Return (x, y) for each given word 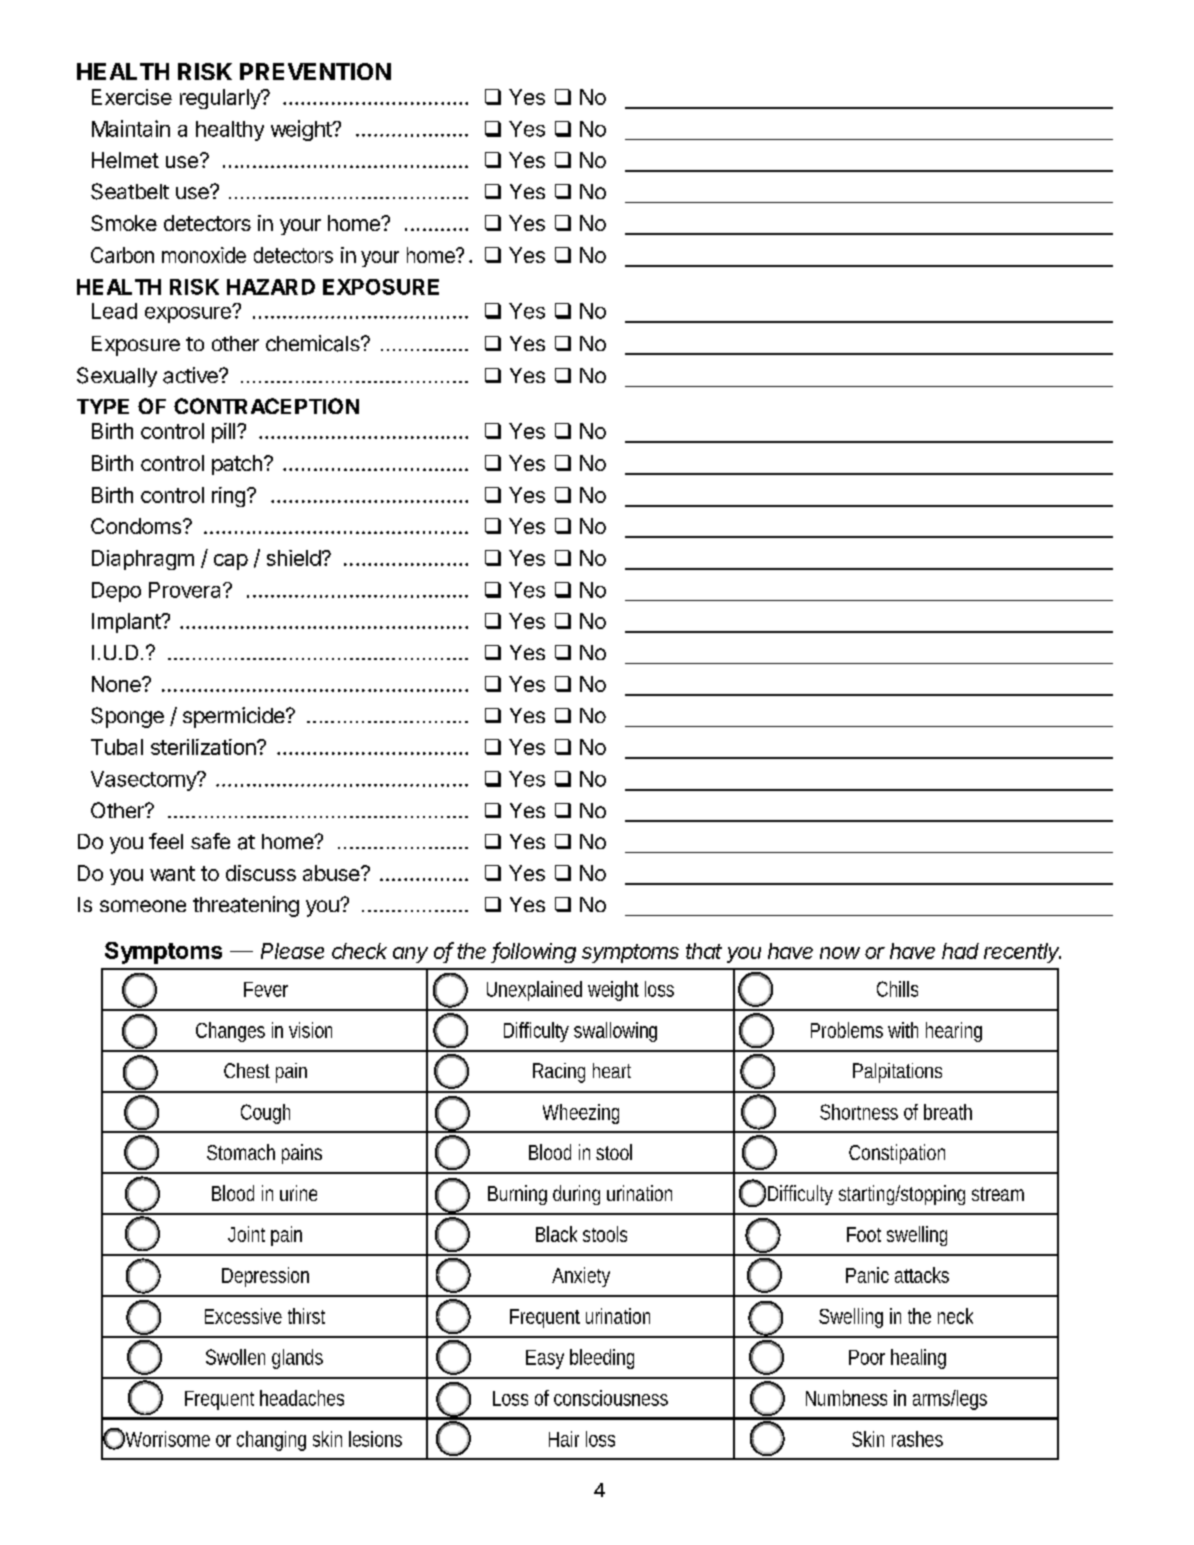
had (960, 951)
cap (231, 562)
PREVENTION (315, 71)
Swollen (235, 1357)
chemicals (314, 343)
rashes (917, 1439)
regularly (221, 99)
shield (294, 558)
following (534, 952)
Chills (897, 989)
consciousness (611, 1398)
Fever (266, 989)
